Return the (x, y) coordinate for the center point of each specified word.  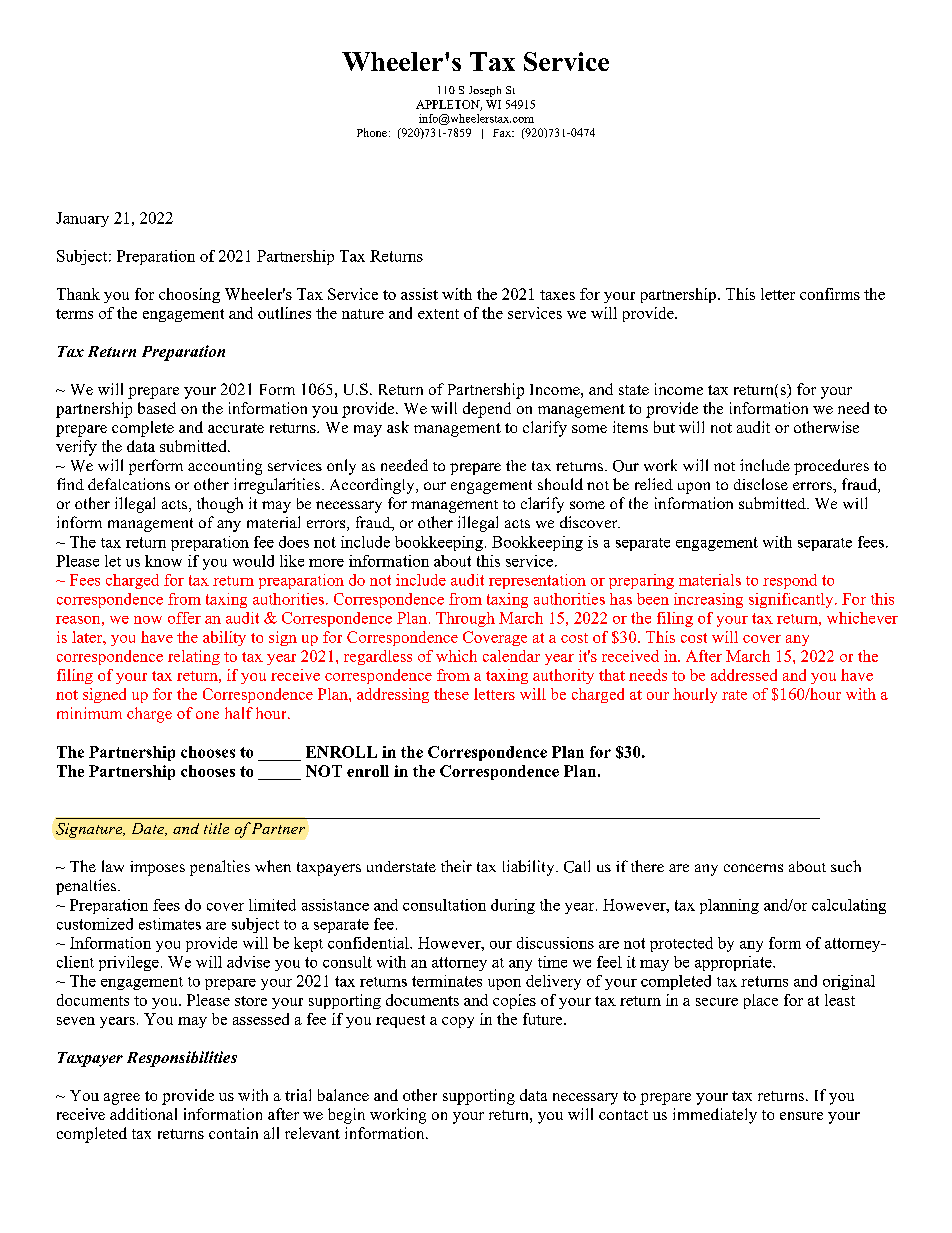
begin (346, 1116)
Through (465, 619)
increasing (708, 600)
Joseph (485, 91)
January (82, 219)
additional (143, 1114)
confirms (830, 294)
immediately (715, 1116)
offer (184, 618)
